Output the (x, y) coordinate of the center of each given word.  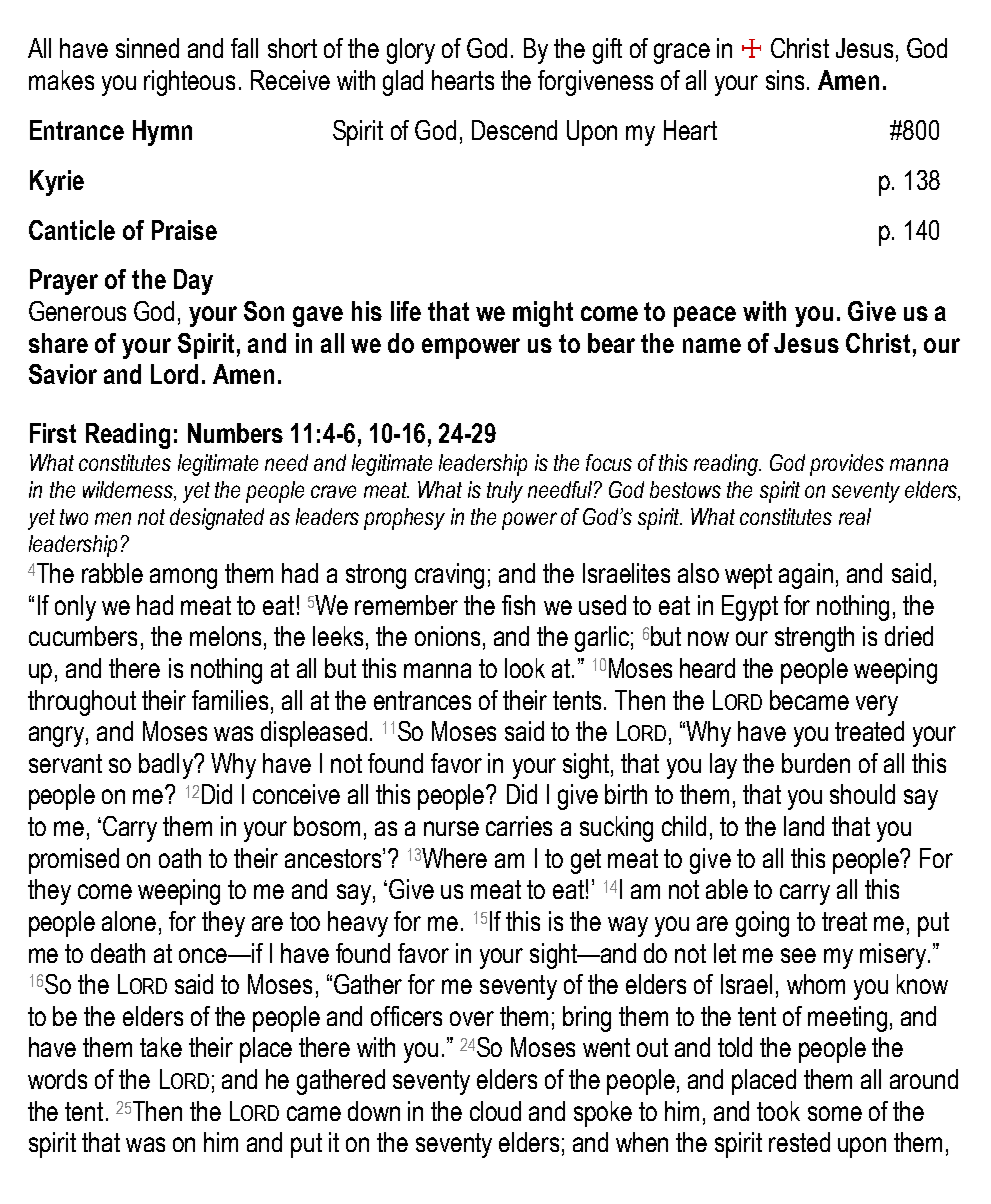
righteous (189, 83)
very (877, 705)
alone (129, 921)
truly (505, 492)
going (762, 924)
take (161, 1047)
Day (193, 282)
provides (847, 465)
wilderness (129, 491)
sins (785, 80)
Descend (514, 130)
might (543, 314)
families (230, 700)
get (586, 861)
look (525, 668)
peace (705, 316)
